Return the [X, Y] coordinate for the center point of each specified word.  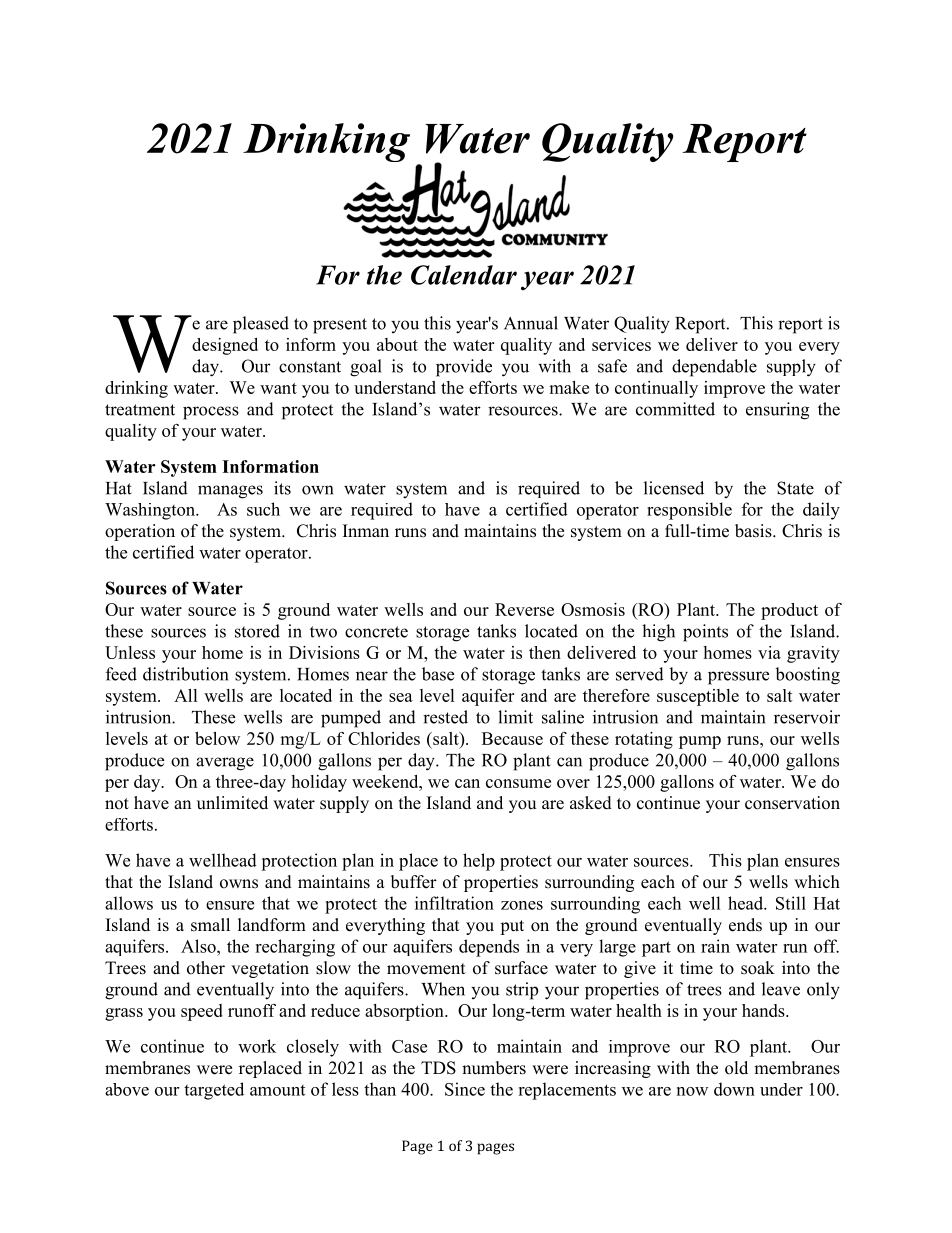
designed [225, 346]
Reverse [524, 609]
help [479, 862]
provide [464, 368]
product [789, 611]
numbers [494, 1068]
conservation [792, 803]
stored [257, 631]
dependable [714, 368]
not [117, 804]
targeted [214, 1091]
